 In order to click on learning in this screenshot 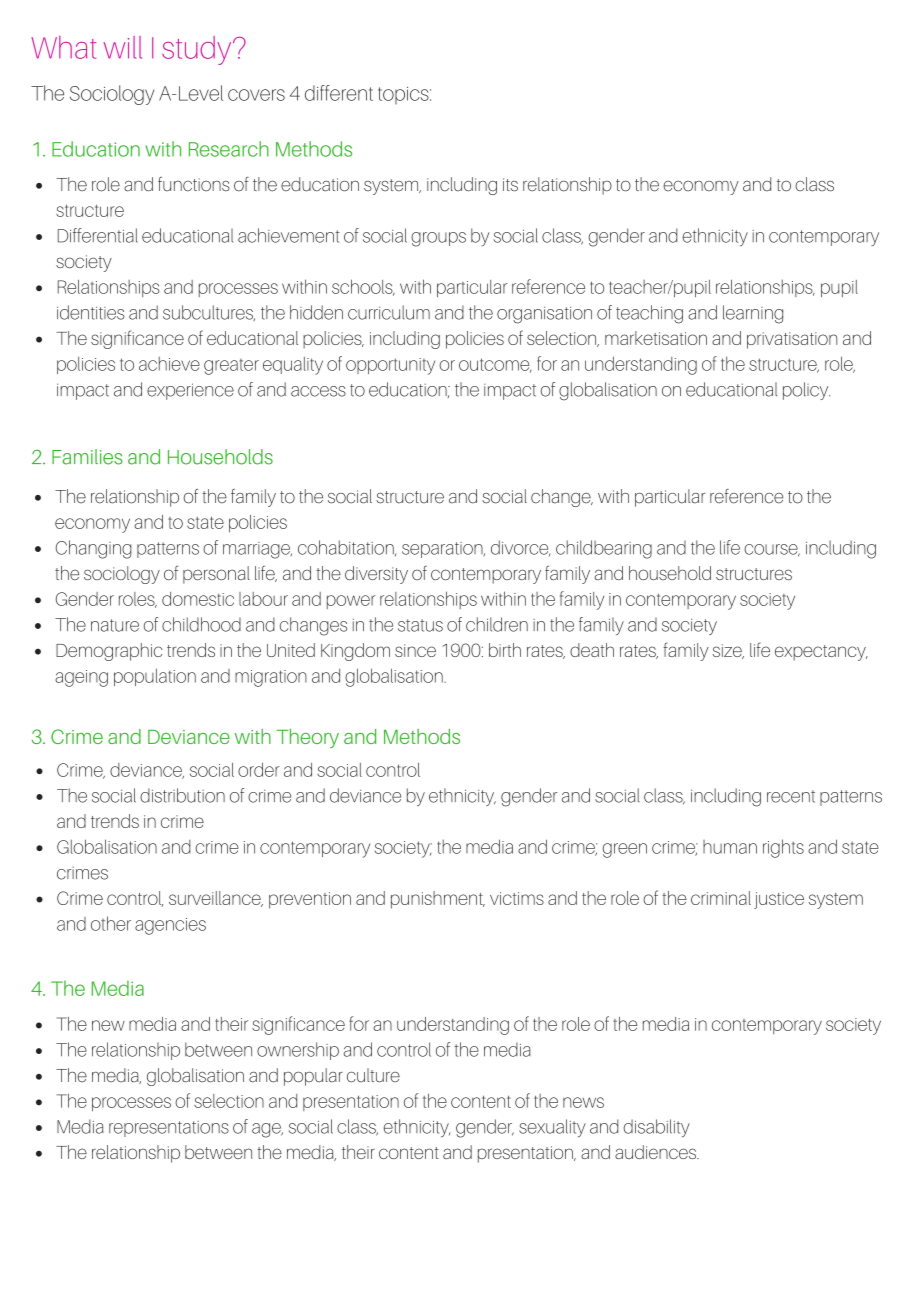, I will do `click(753, 314)`.
